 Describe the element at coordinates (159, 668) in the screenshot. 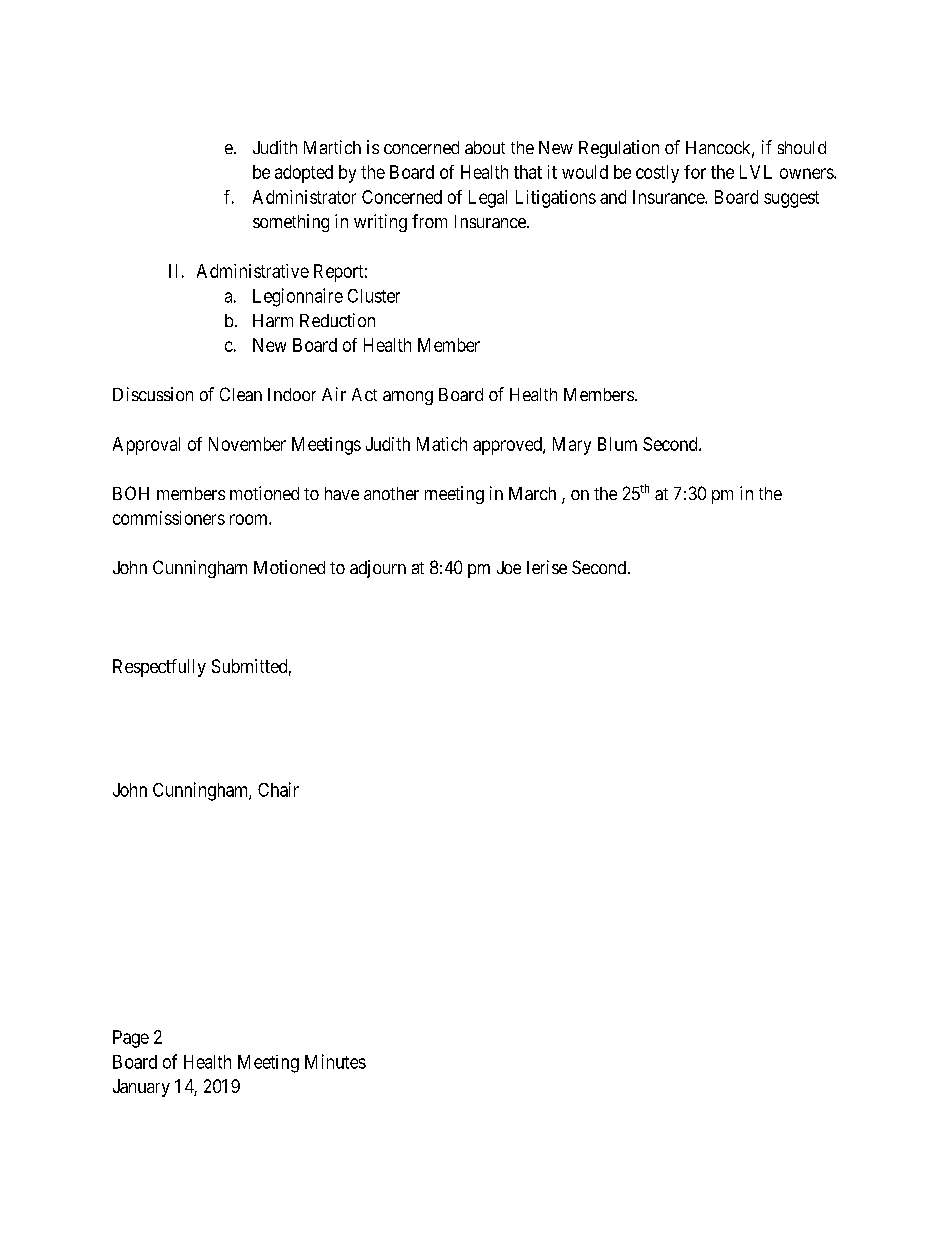

I see `Respectfully` at that location.
